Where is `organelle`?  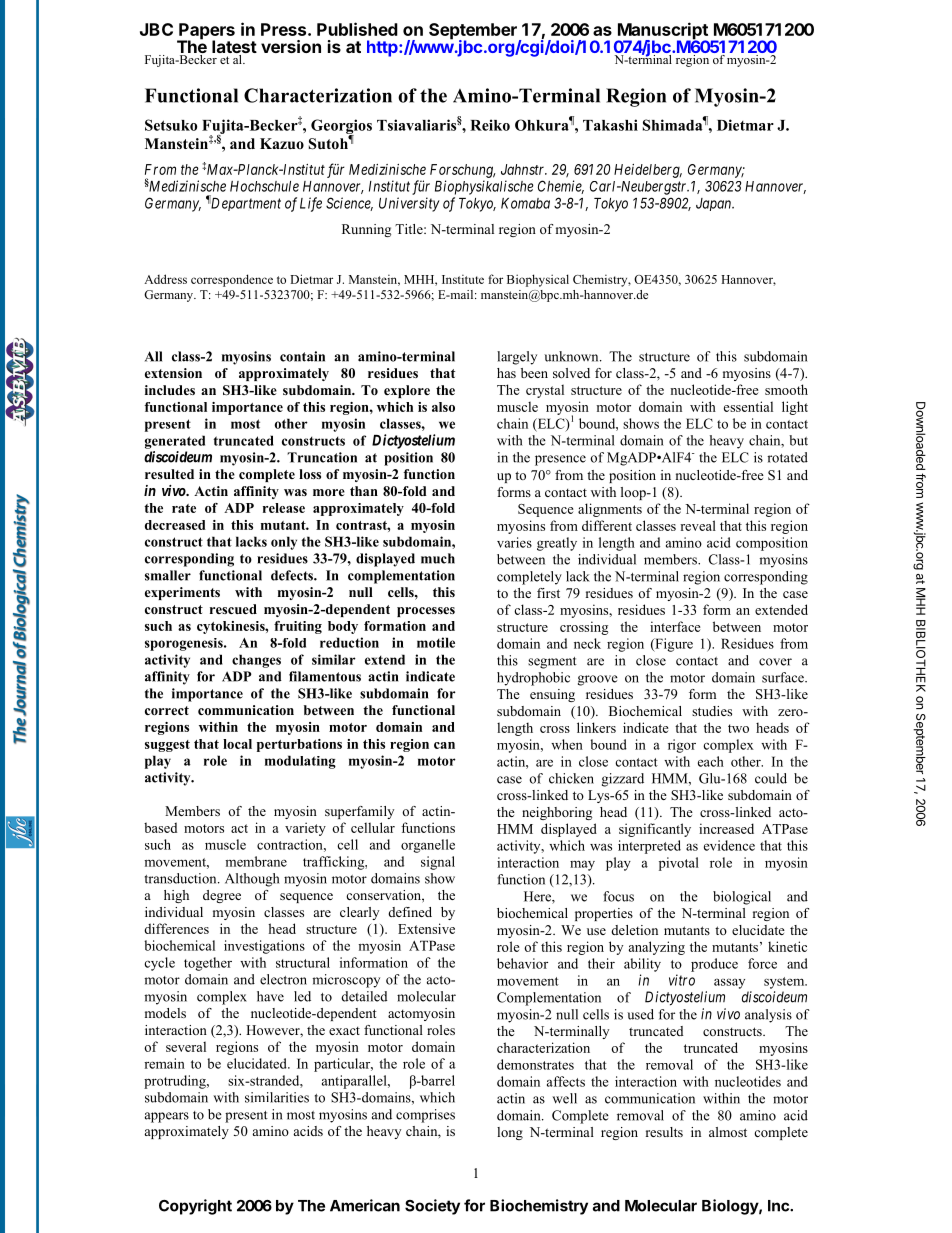 organelle is located at coordinates (428, 846).
